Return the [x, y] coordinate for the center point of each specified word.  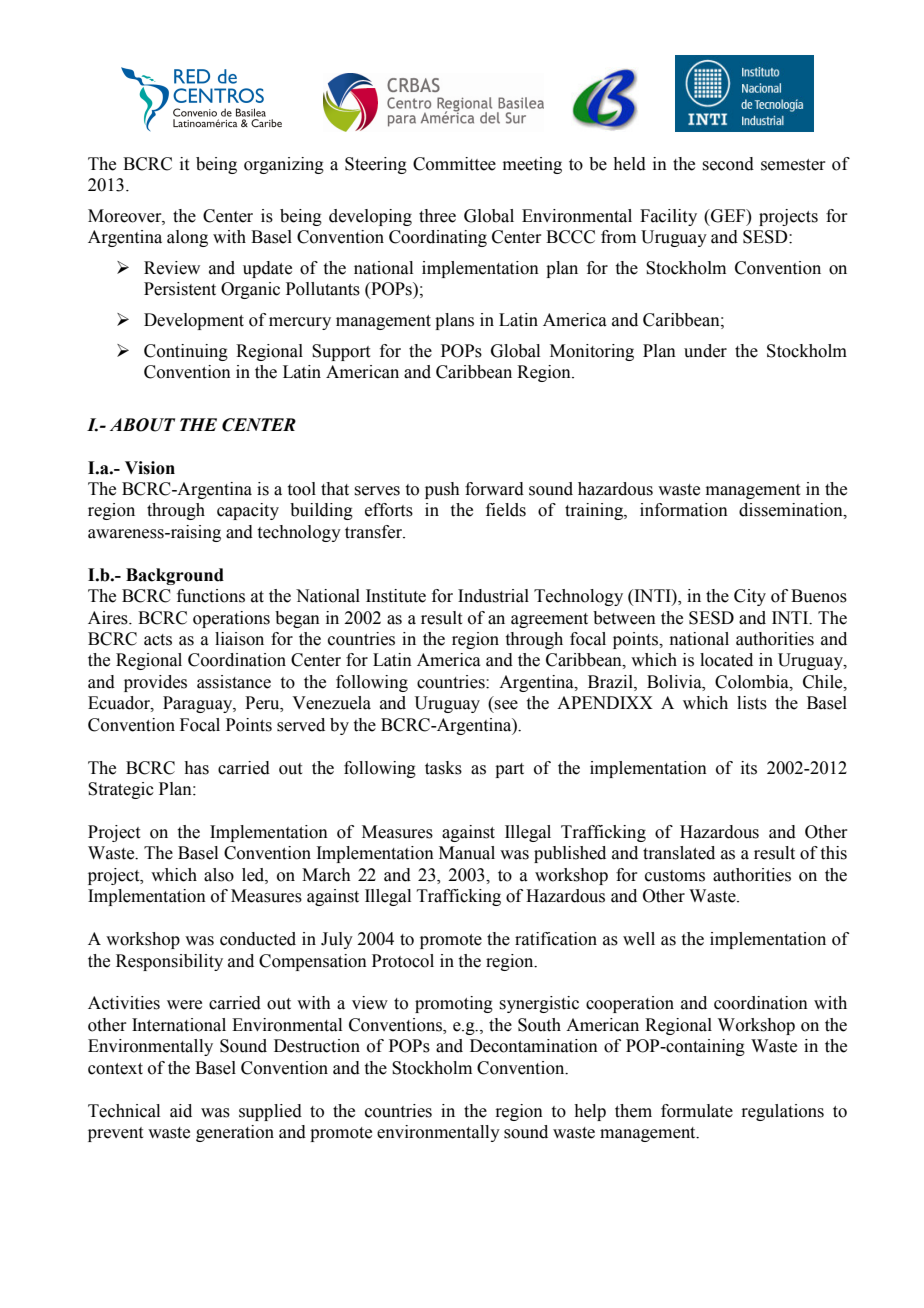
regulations [782, 1112]
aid [181, 1111]
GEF [728, 216]
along [187, 238]
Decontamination [534, 1046]
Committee [454, 164]
